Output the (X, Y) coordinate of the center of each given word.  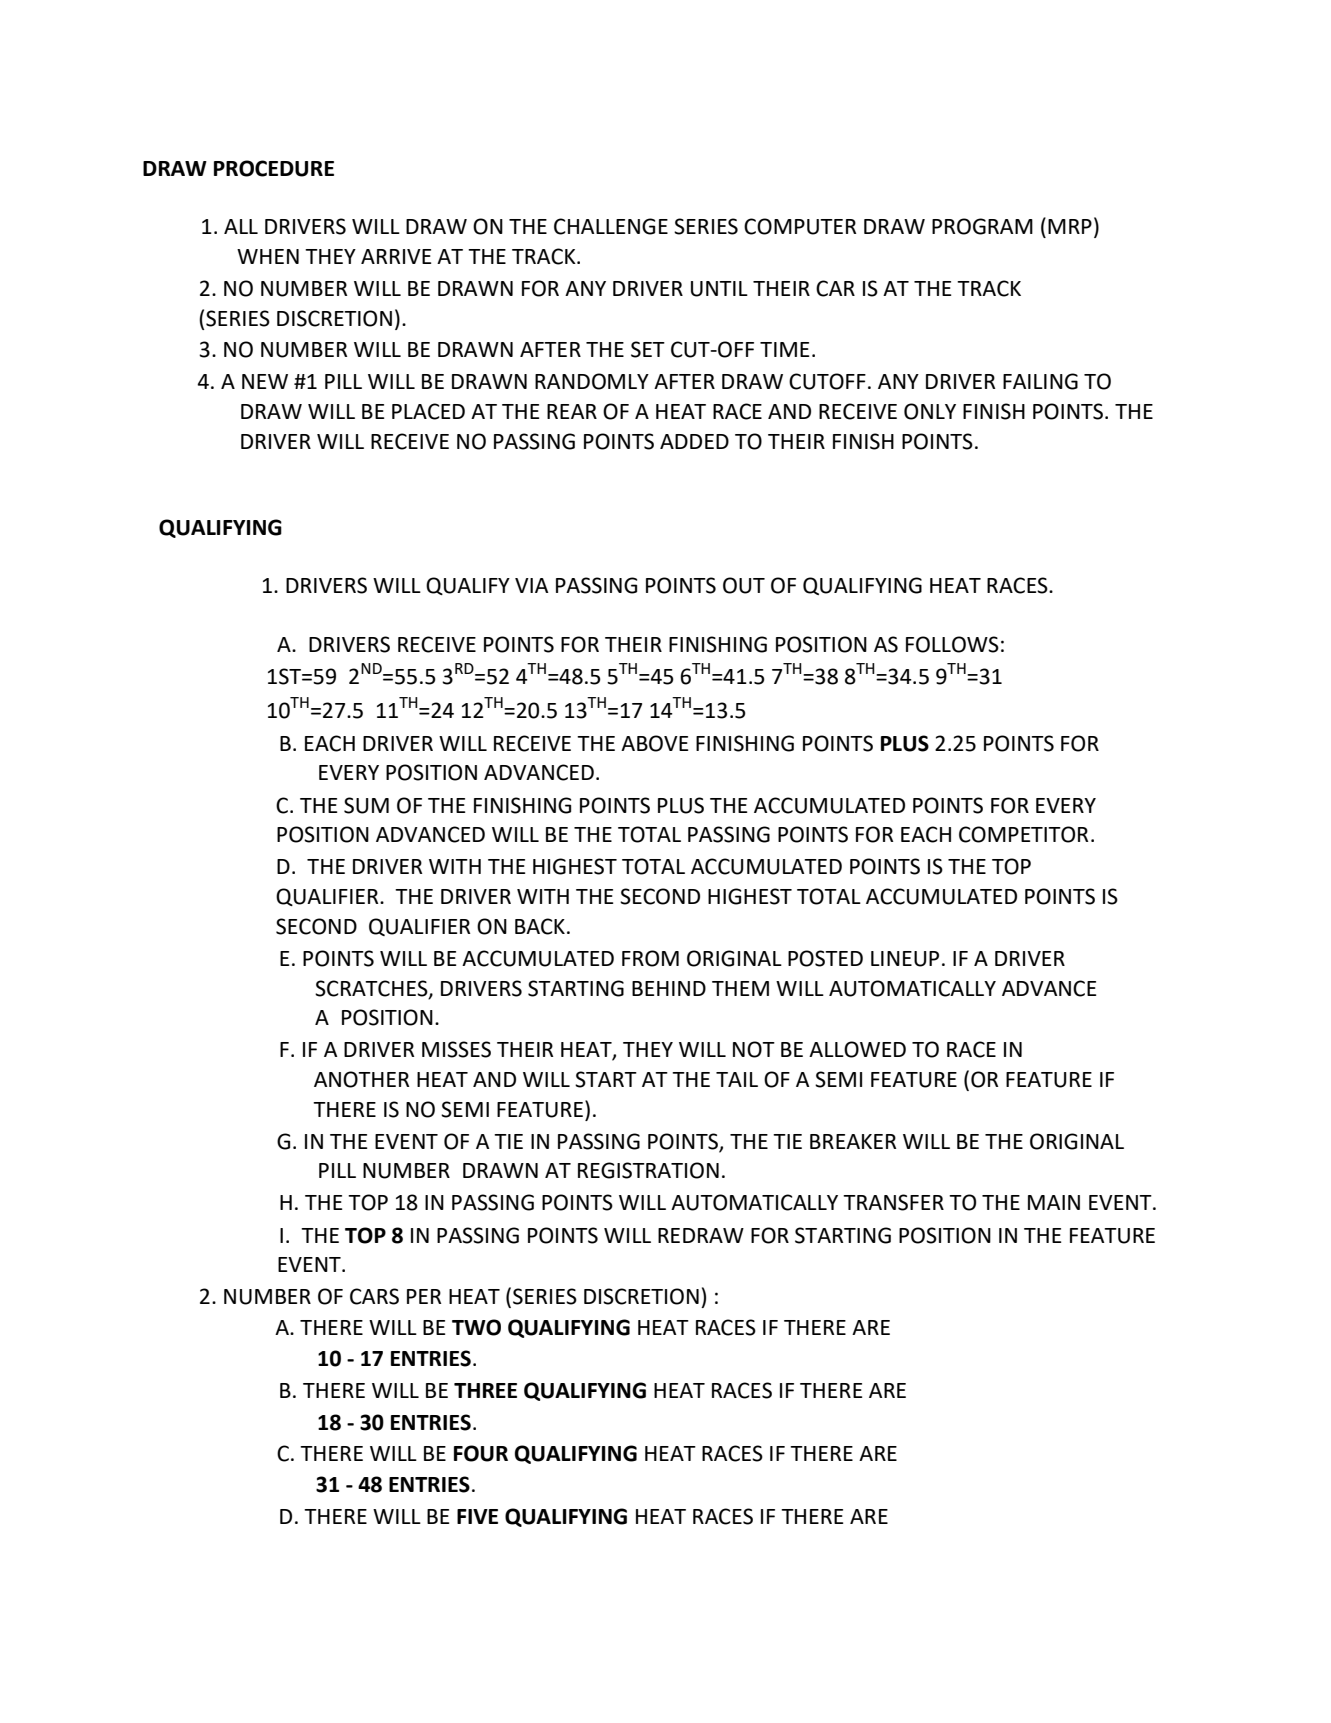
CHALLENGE (611, 226)
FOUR (481, 1453)
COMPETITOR (1023, 834)
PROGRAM (982, 226)
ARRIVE (396, 256)
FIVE (477, 1516)
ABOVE (654, 743)
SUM (366, 805)
